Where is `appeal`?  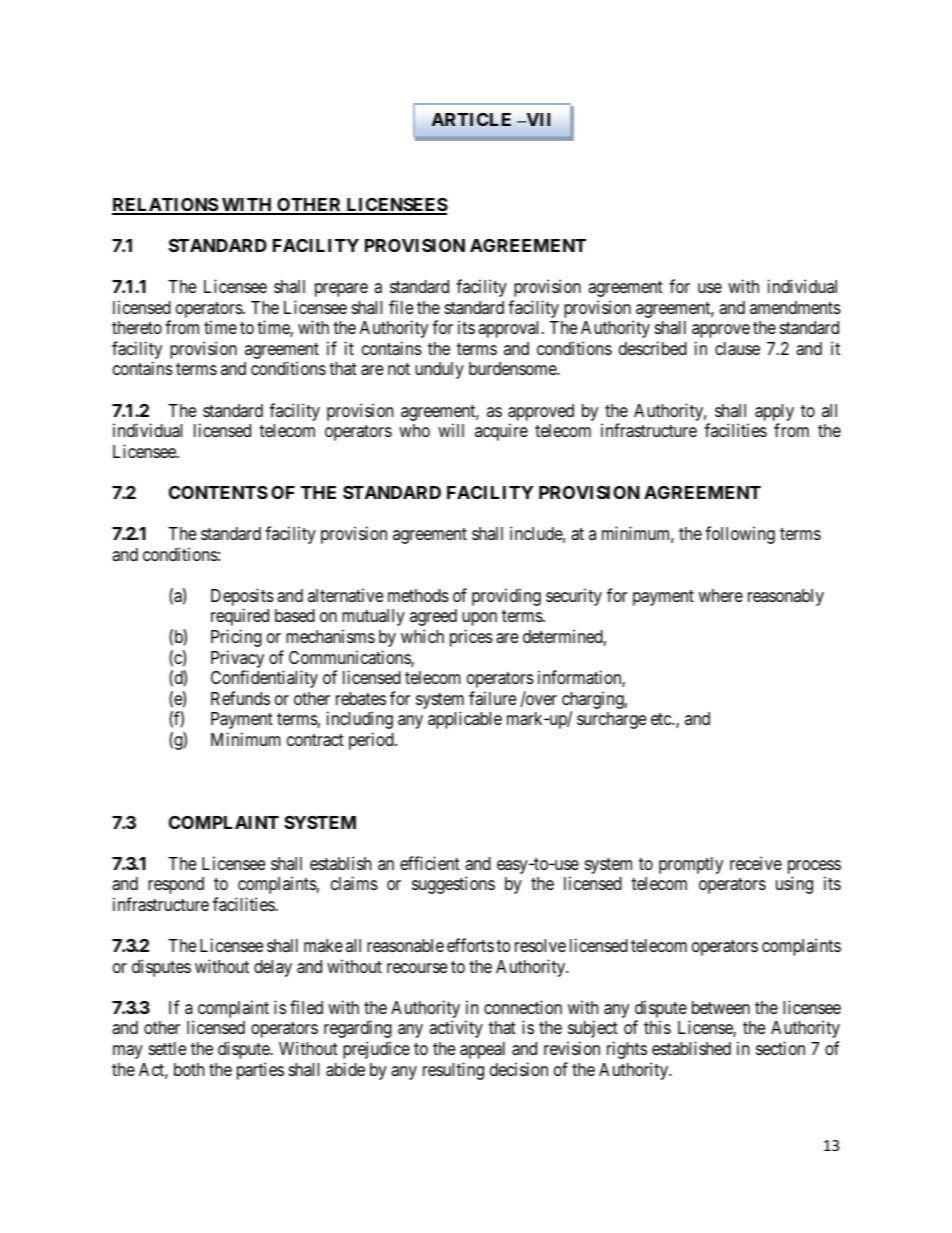
appeal is located at coordinates (482, 1050).
